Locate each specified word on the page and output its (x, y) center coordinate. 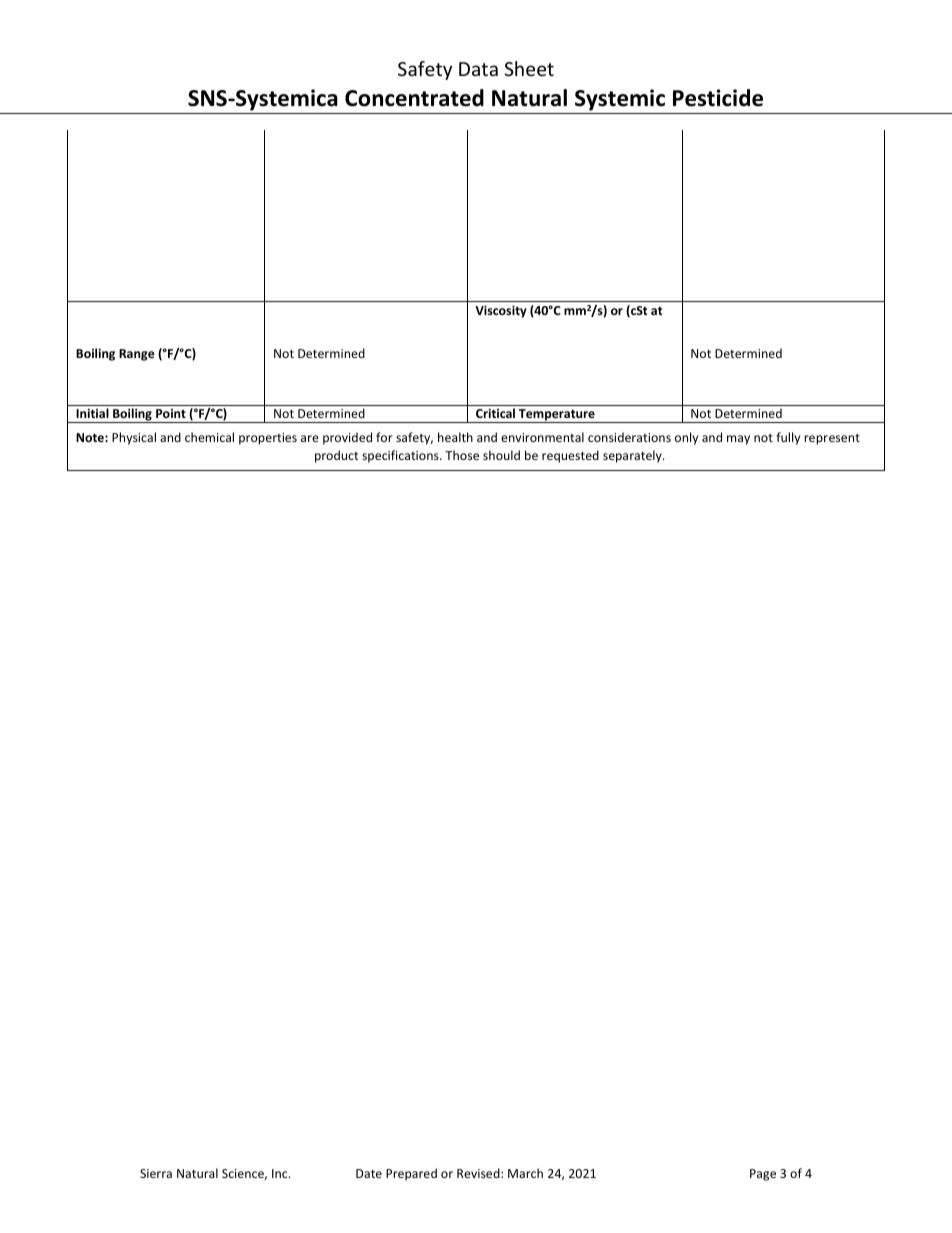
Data (478, 69)
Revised (479, 1173)
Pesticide (718, 98)
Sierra (156, 1173)
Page (763, 1175)
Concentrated (414, 98)
